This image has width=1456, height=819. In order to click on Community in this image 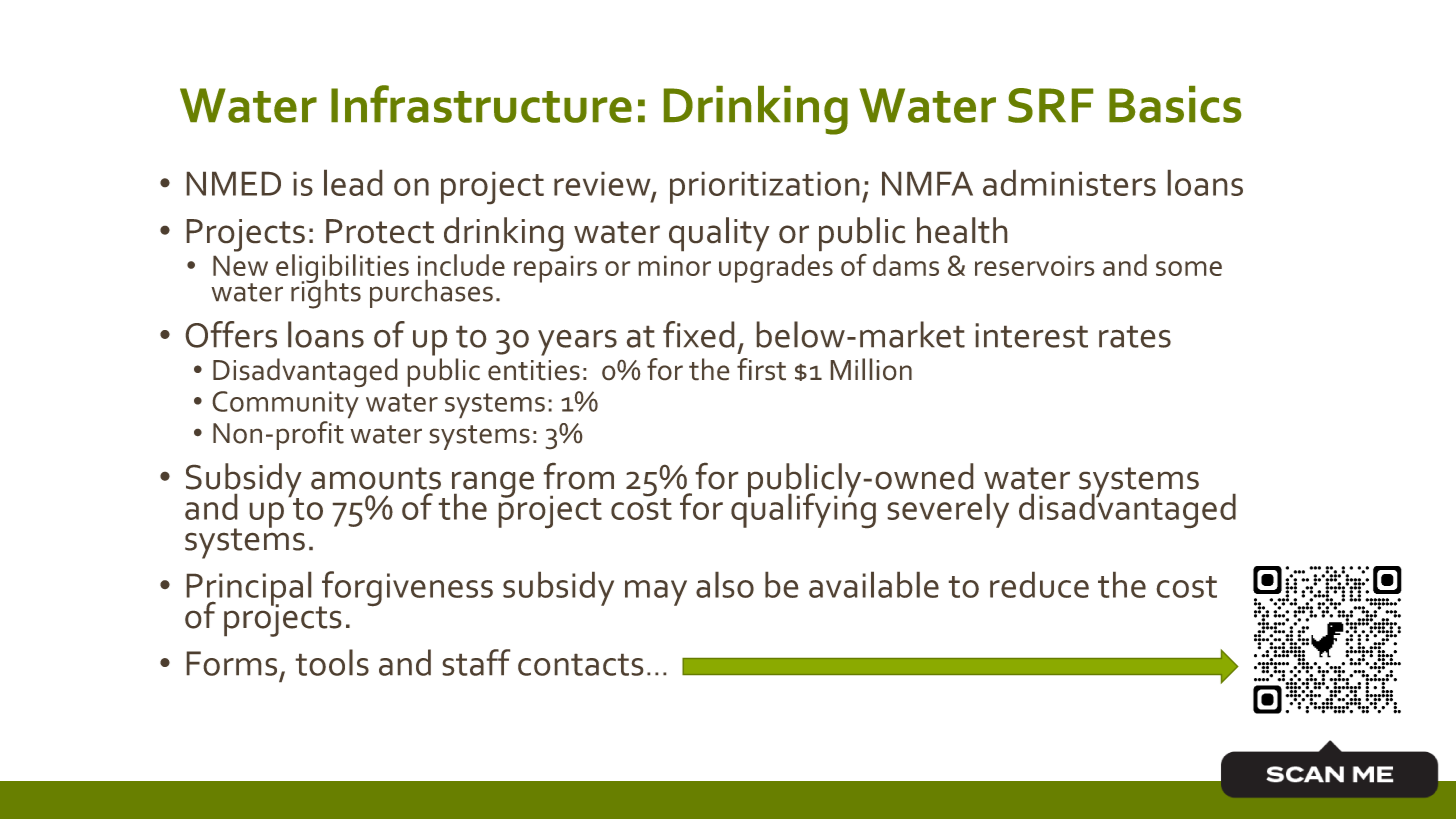, I will do `click(286, 404)`.
